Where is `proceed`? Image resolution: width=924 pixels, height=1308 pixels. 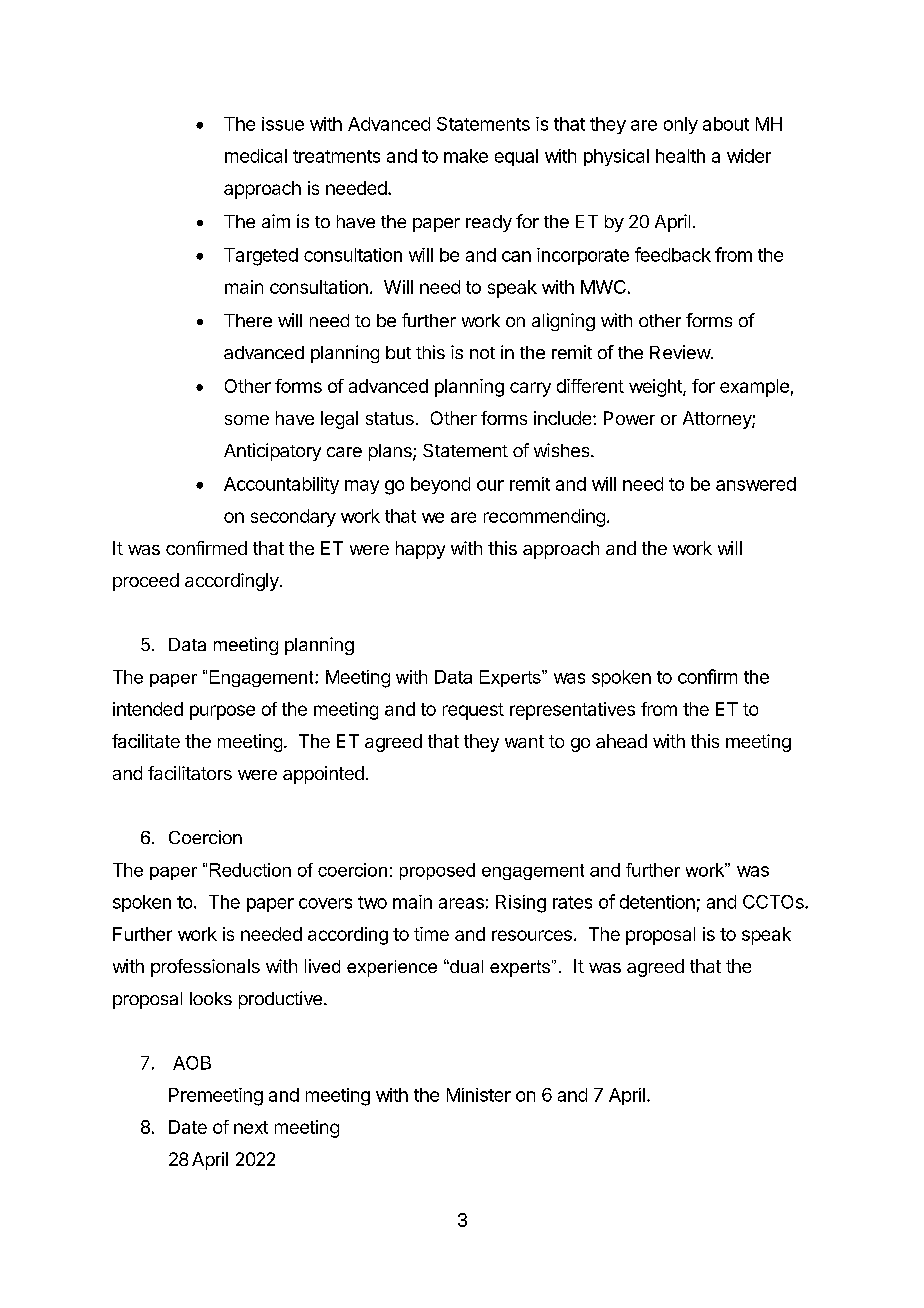
proceed is located at coordinates (146, 582).
